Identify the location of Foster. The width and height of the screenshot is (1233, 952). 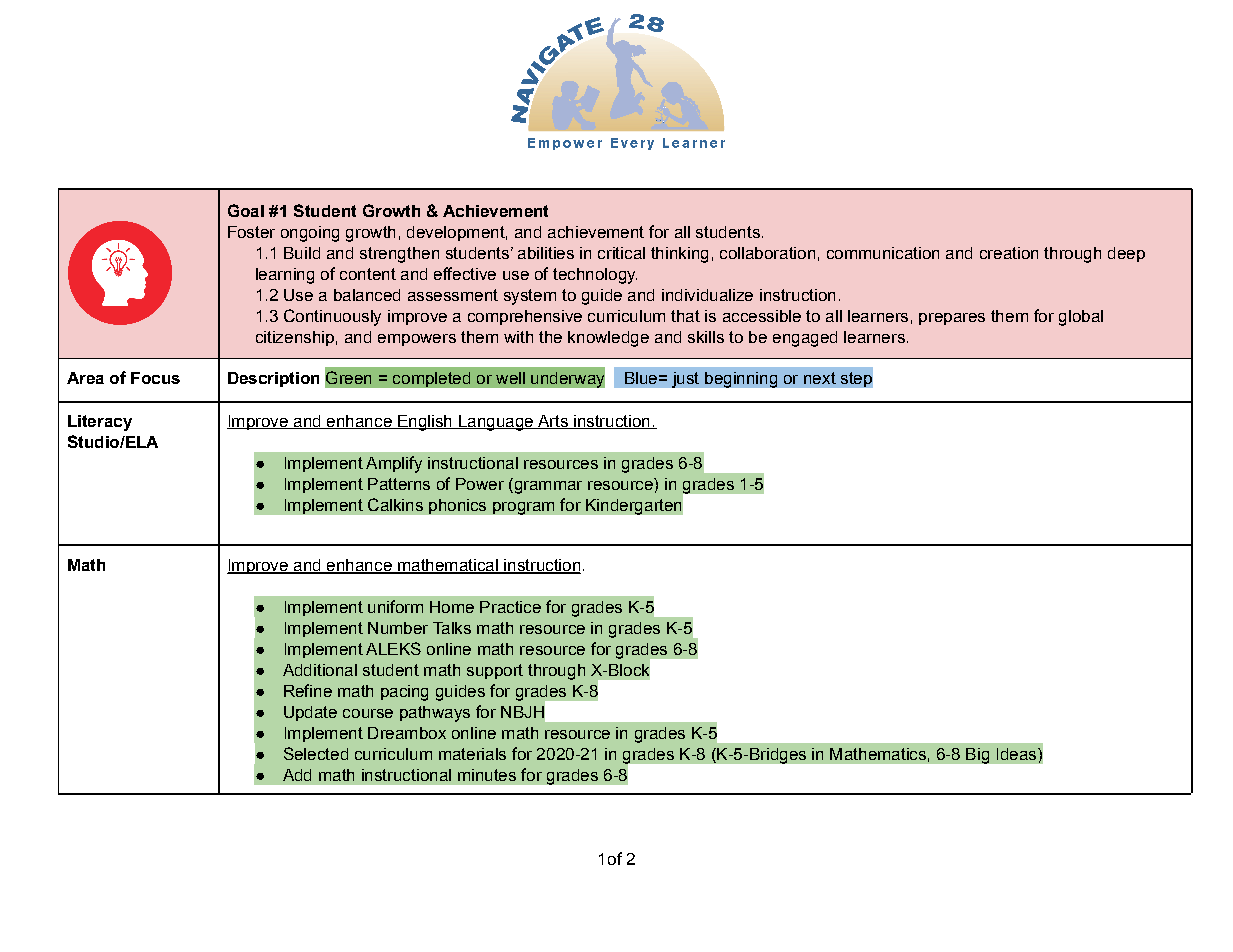
(251, 232).
